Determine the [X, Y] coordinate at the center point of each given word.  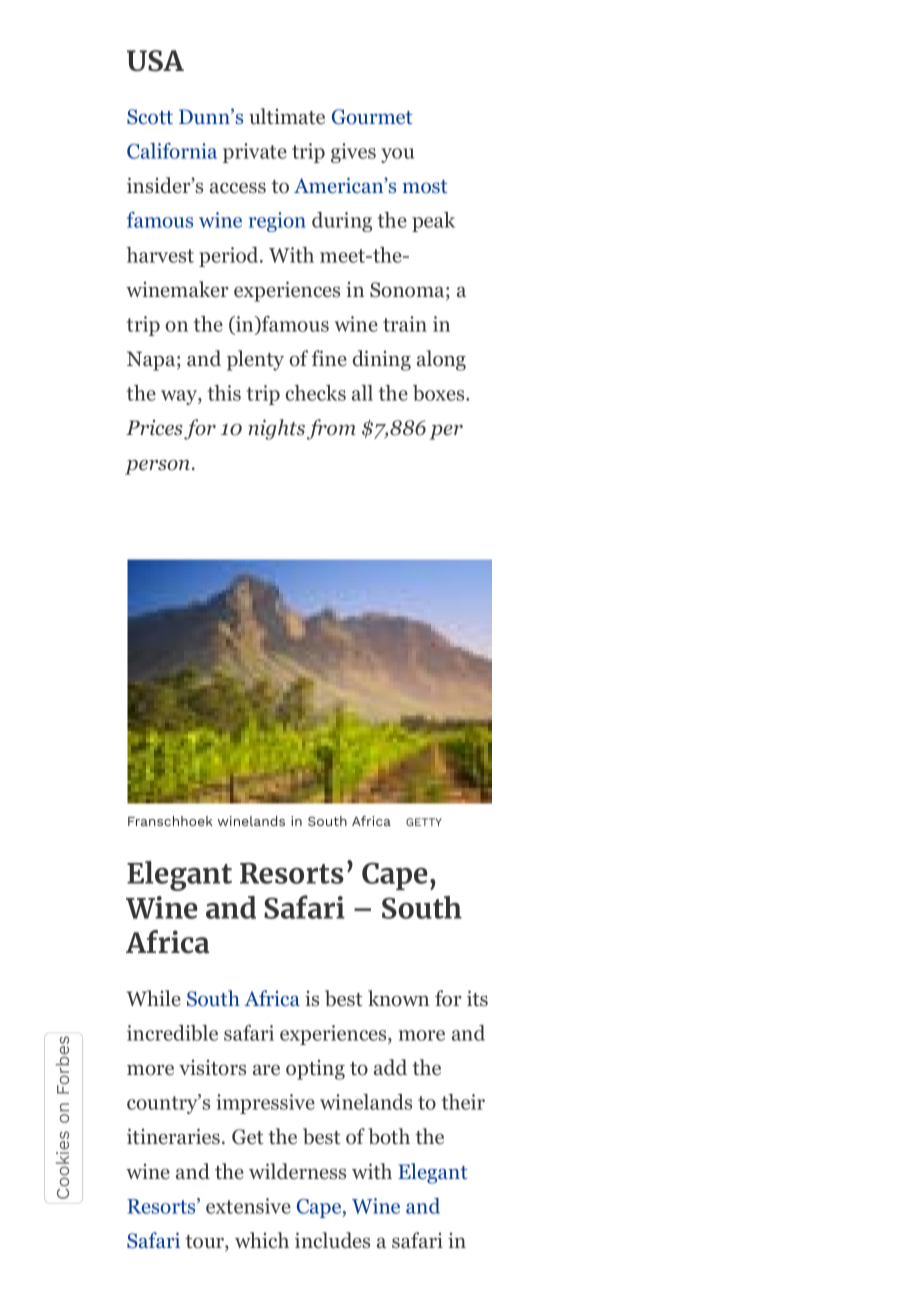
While [154, 998]
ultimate [287, 116]
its [477, 998]
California [172, 151]
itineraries [173, 1136]
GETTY [424, 822]
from [331, 429]
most [424, 187]
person [157, 467]
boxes [440, 393]
